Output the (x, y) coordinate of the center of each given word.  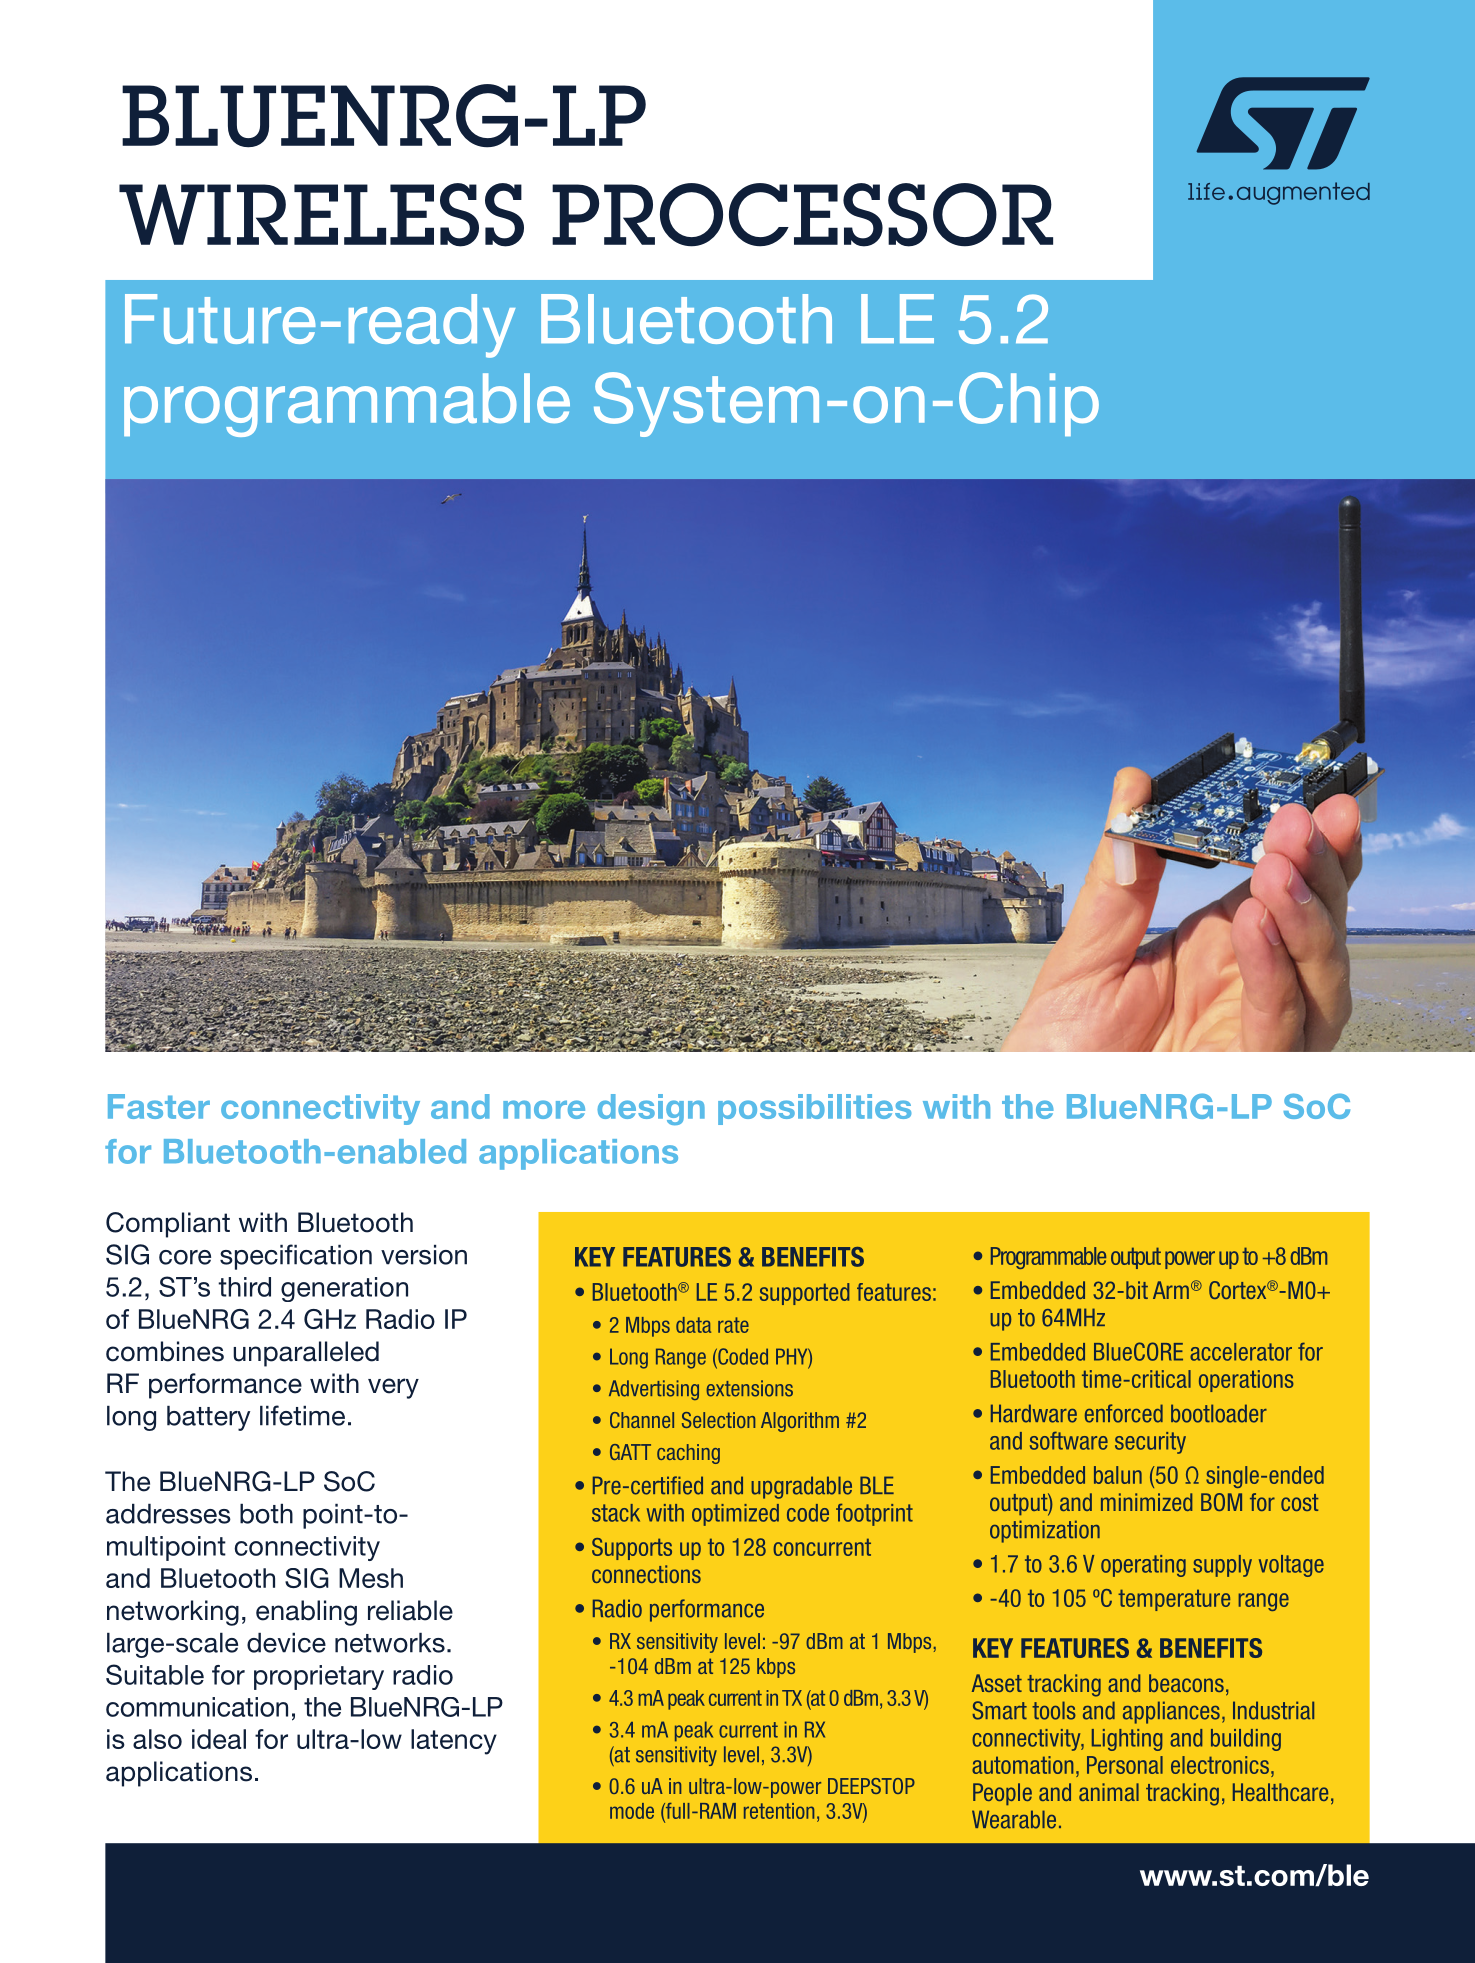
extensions (749, 1388)
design (651, 1109)
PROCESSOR (802, 215)
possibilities (814, 1109)
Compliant (168, 1225)
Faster (159, 1106)
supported (804, 1294)
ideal (219, 1739)
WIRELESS (321, 215)
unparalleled (306, 1354)
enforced (1124, 1413)
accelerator (1241, 1352)
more (544, 1109)
